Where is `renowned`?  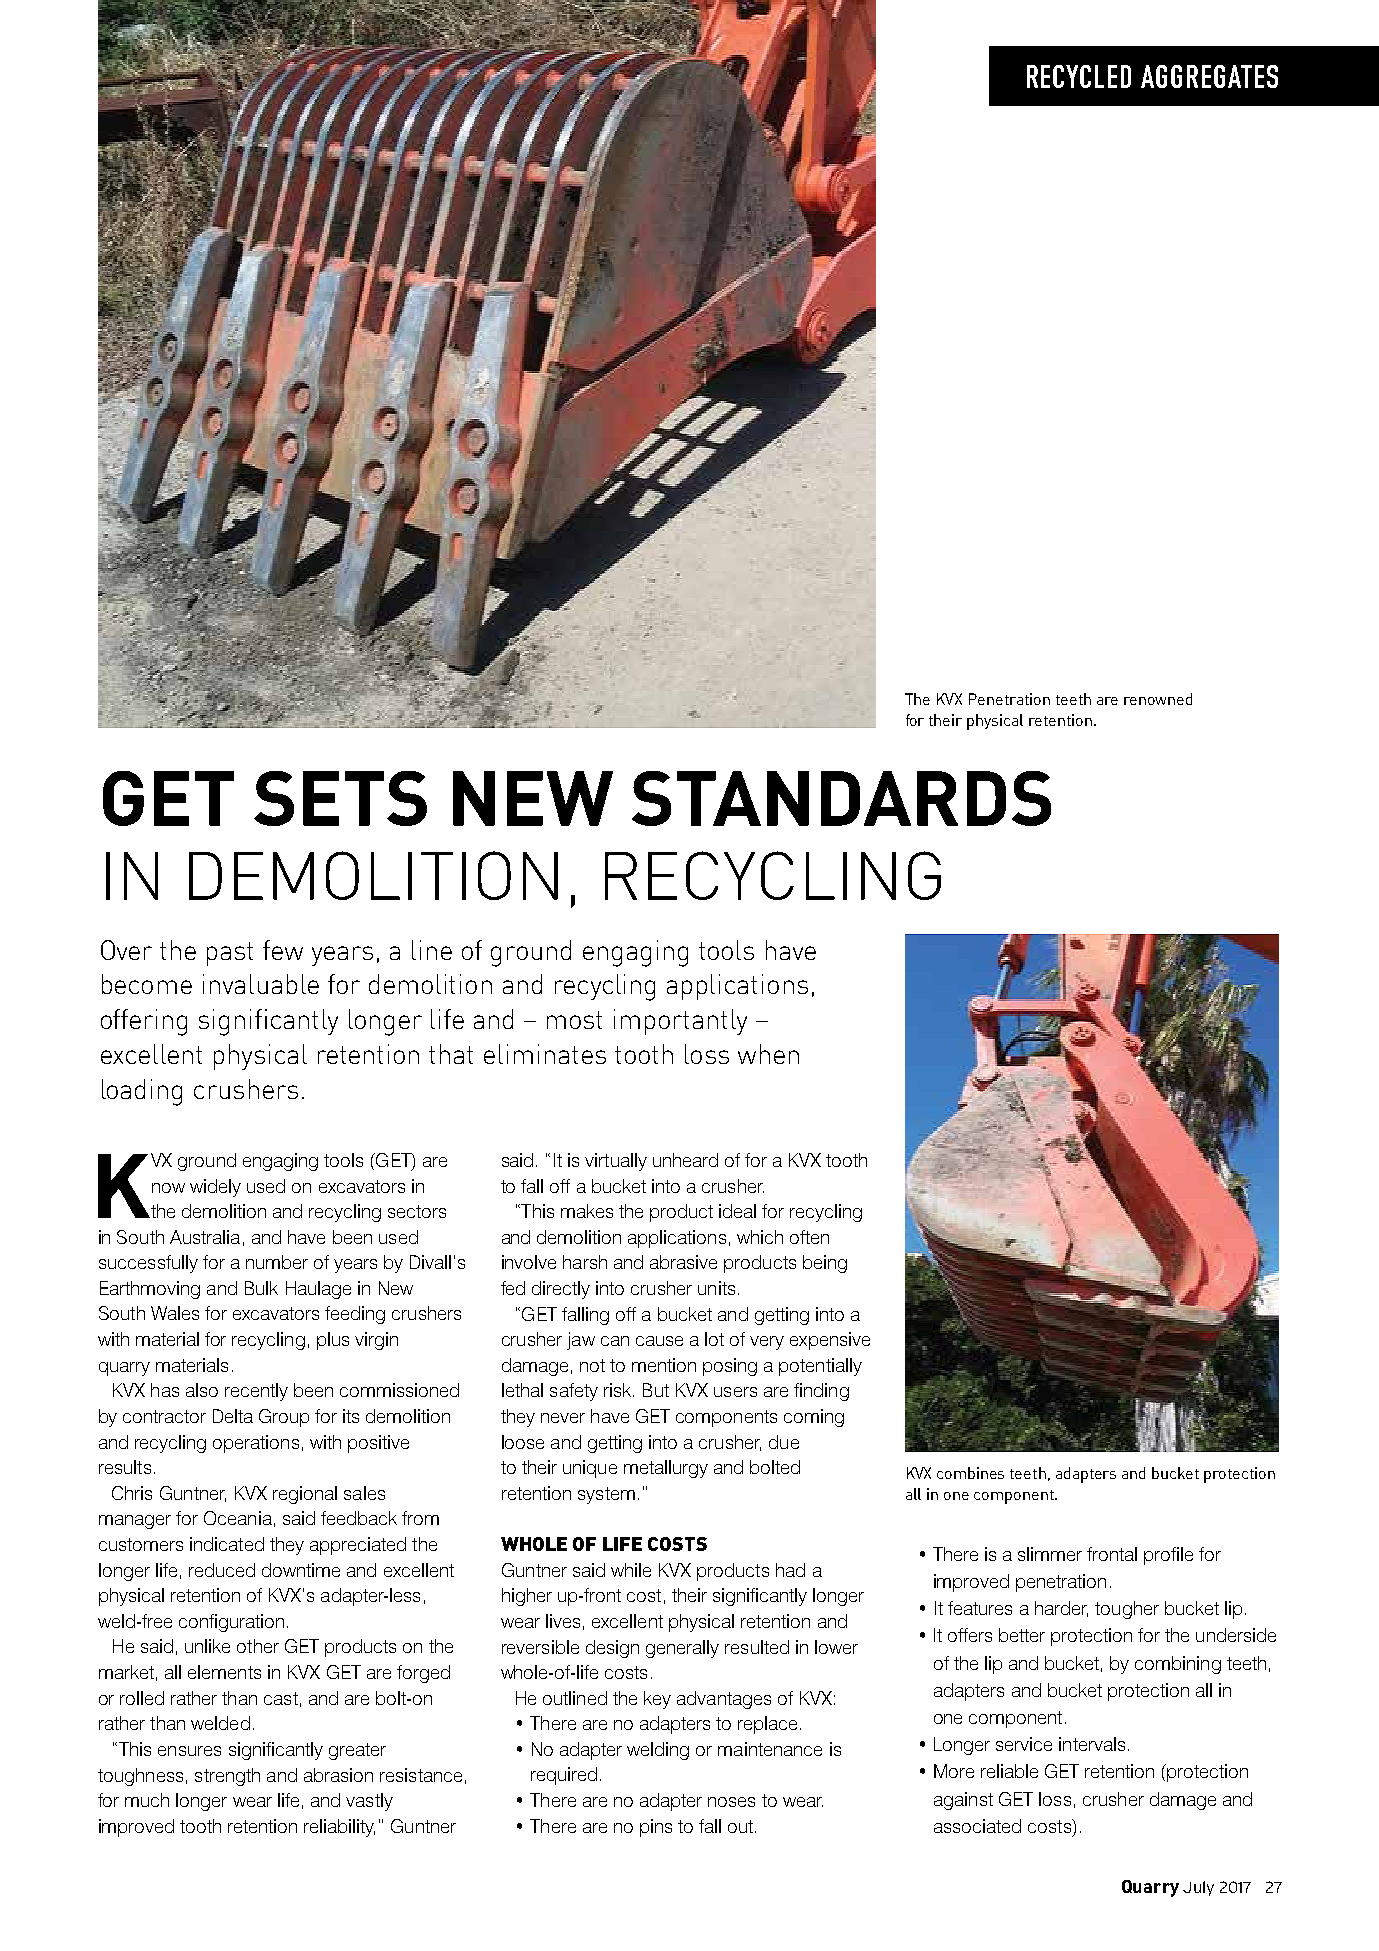
renowned is located at coordinates (1158, 699).
